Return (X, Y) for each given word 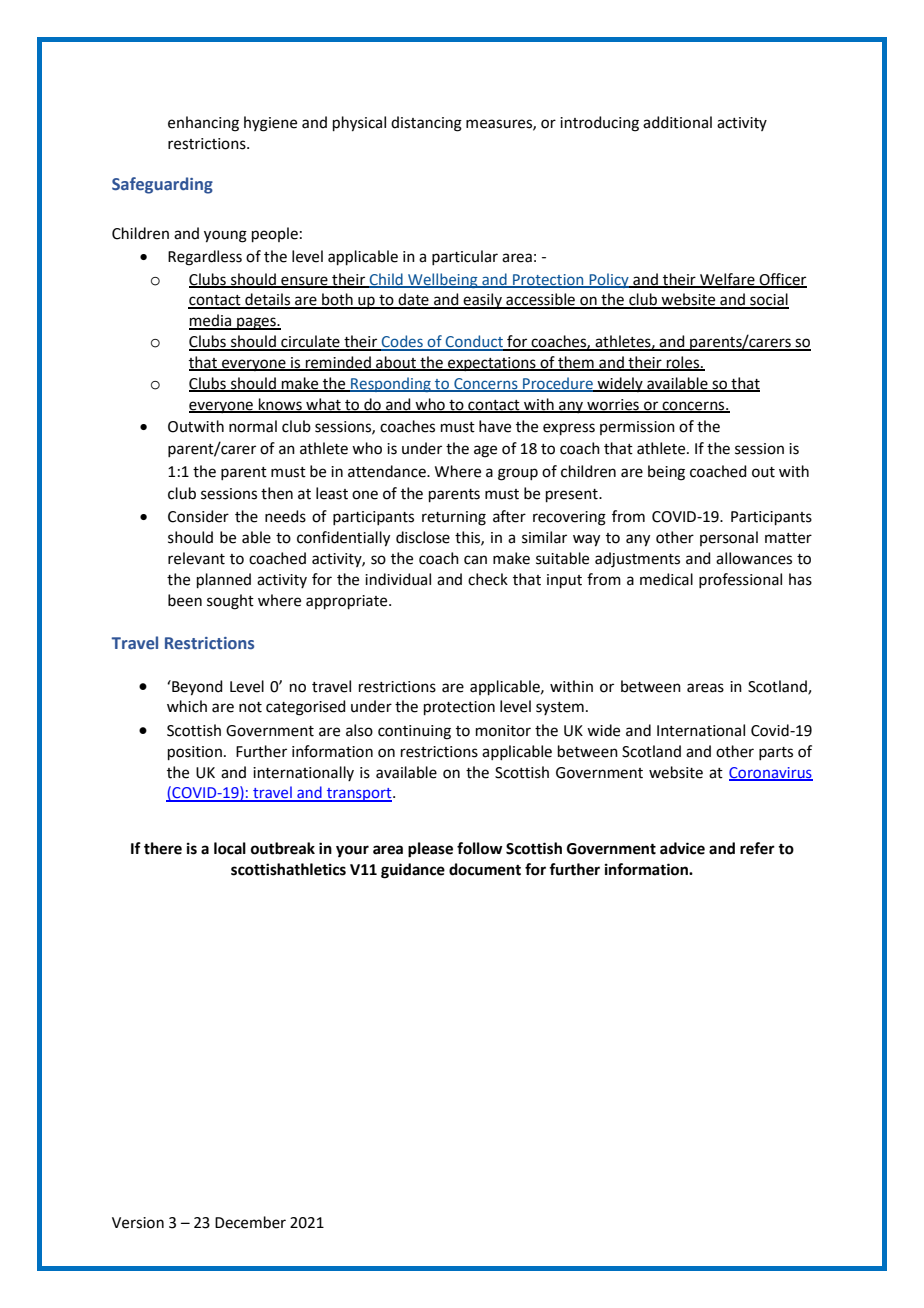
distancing (426, 124)
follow (480, 848)
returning (454, 518)
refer (757, 848)
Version (138, 1223)
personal (729, 538)
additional (677, 122)
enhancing (203, 124)
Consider (198, 516)
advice (682, 848)
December (250, 1222)
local (230, 848)
